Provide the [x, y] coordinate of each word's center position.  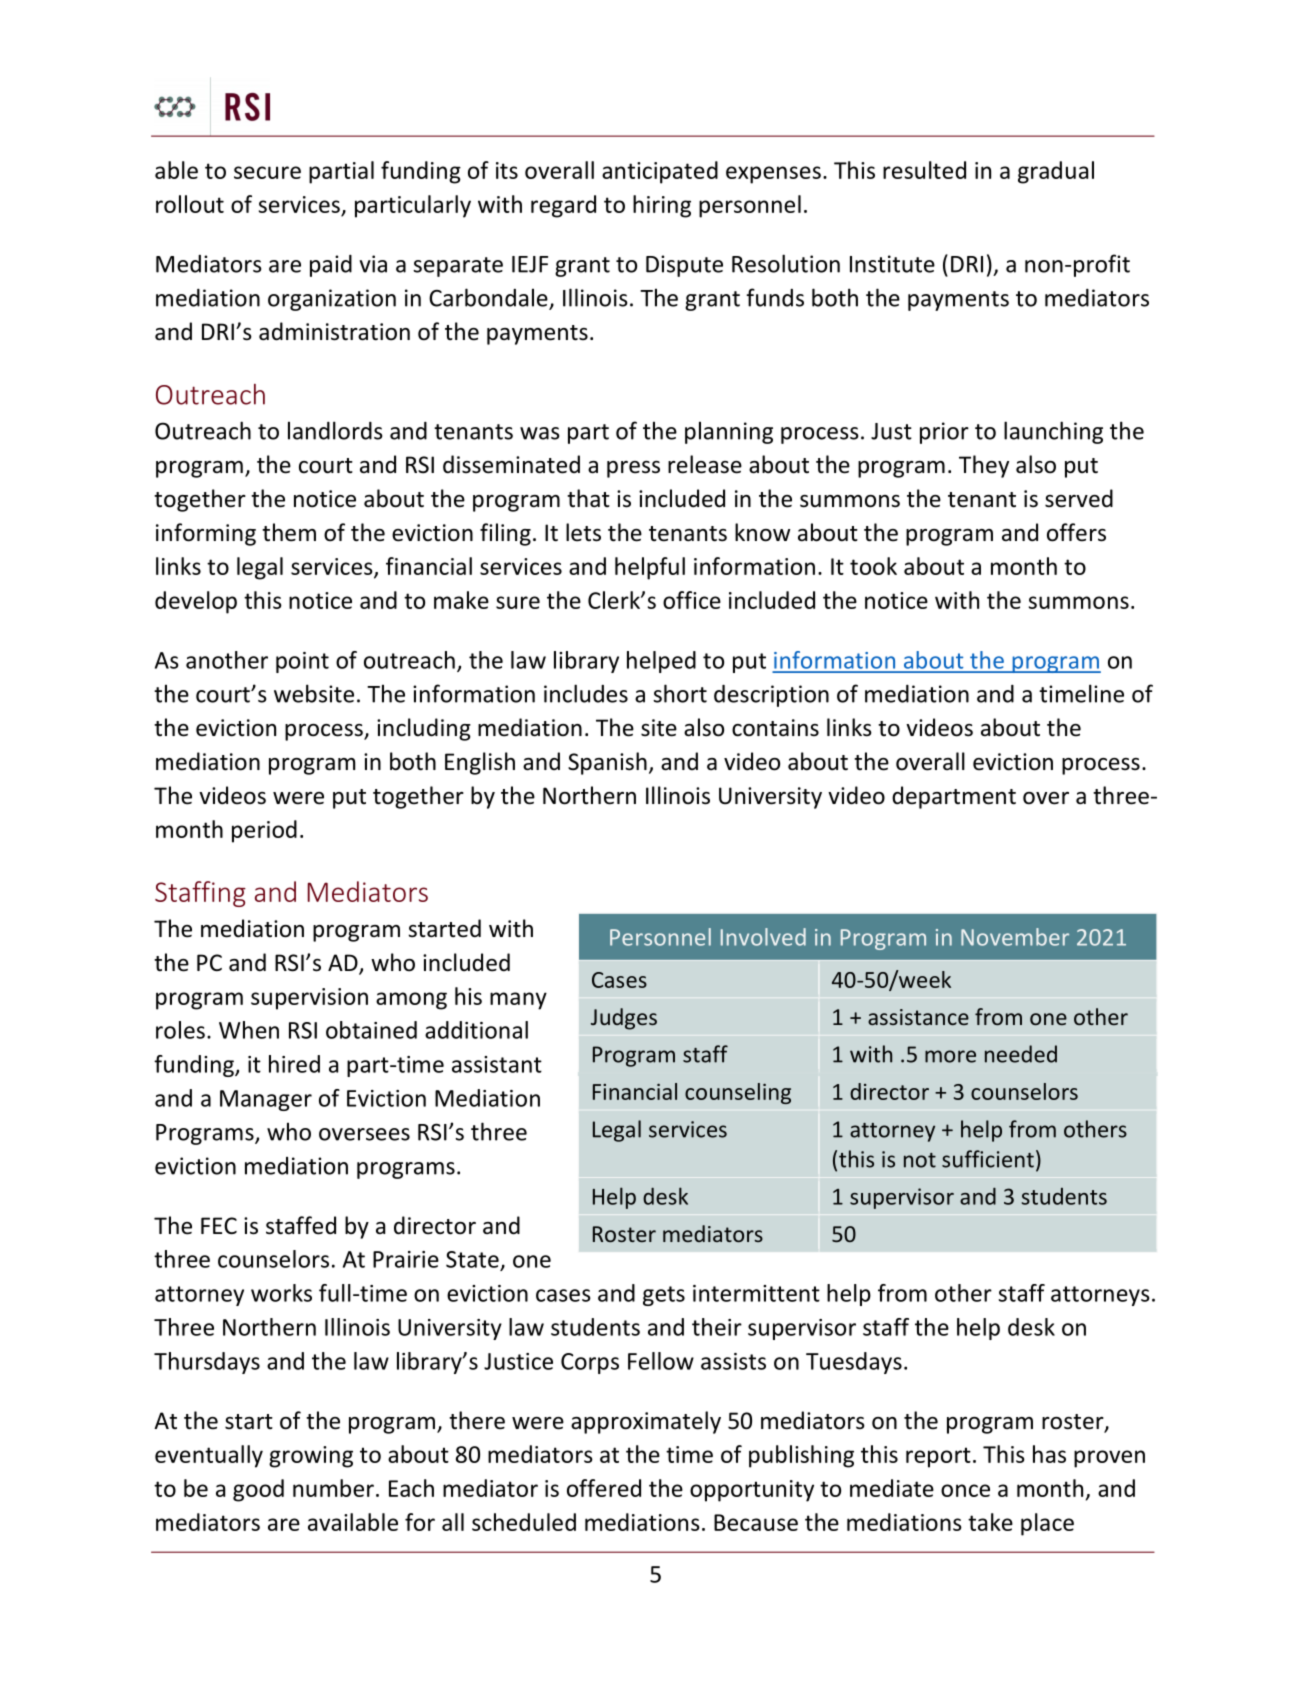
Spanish [607, 763]
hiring [662, 206]
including [424, 729]
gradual [1056, 172]
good [258, 1490]
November [1015, 937]
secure [267, 172]
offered [604, 1488]
